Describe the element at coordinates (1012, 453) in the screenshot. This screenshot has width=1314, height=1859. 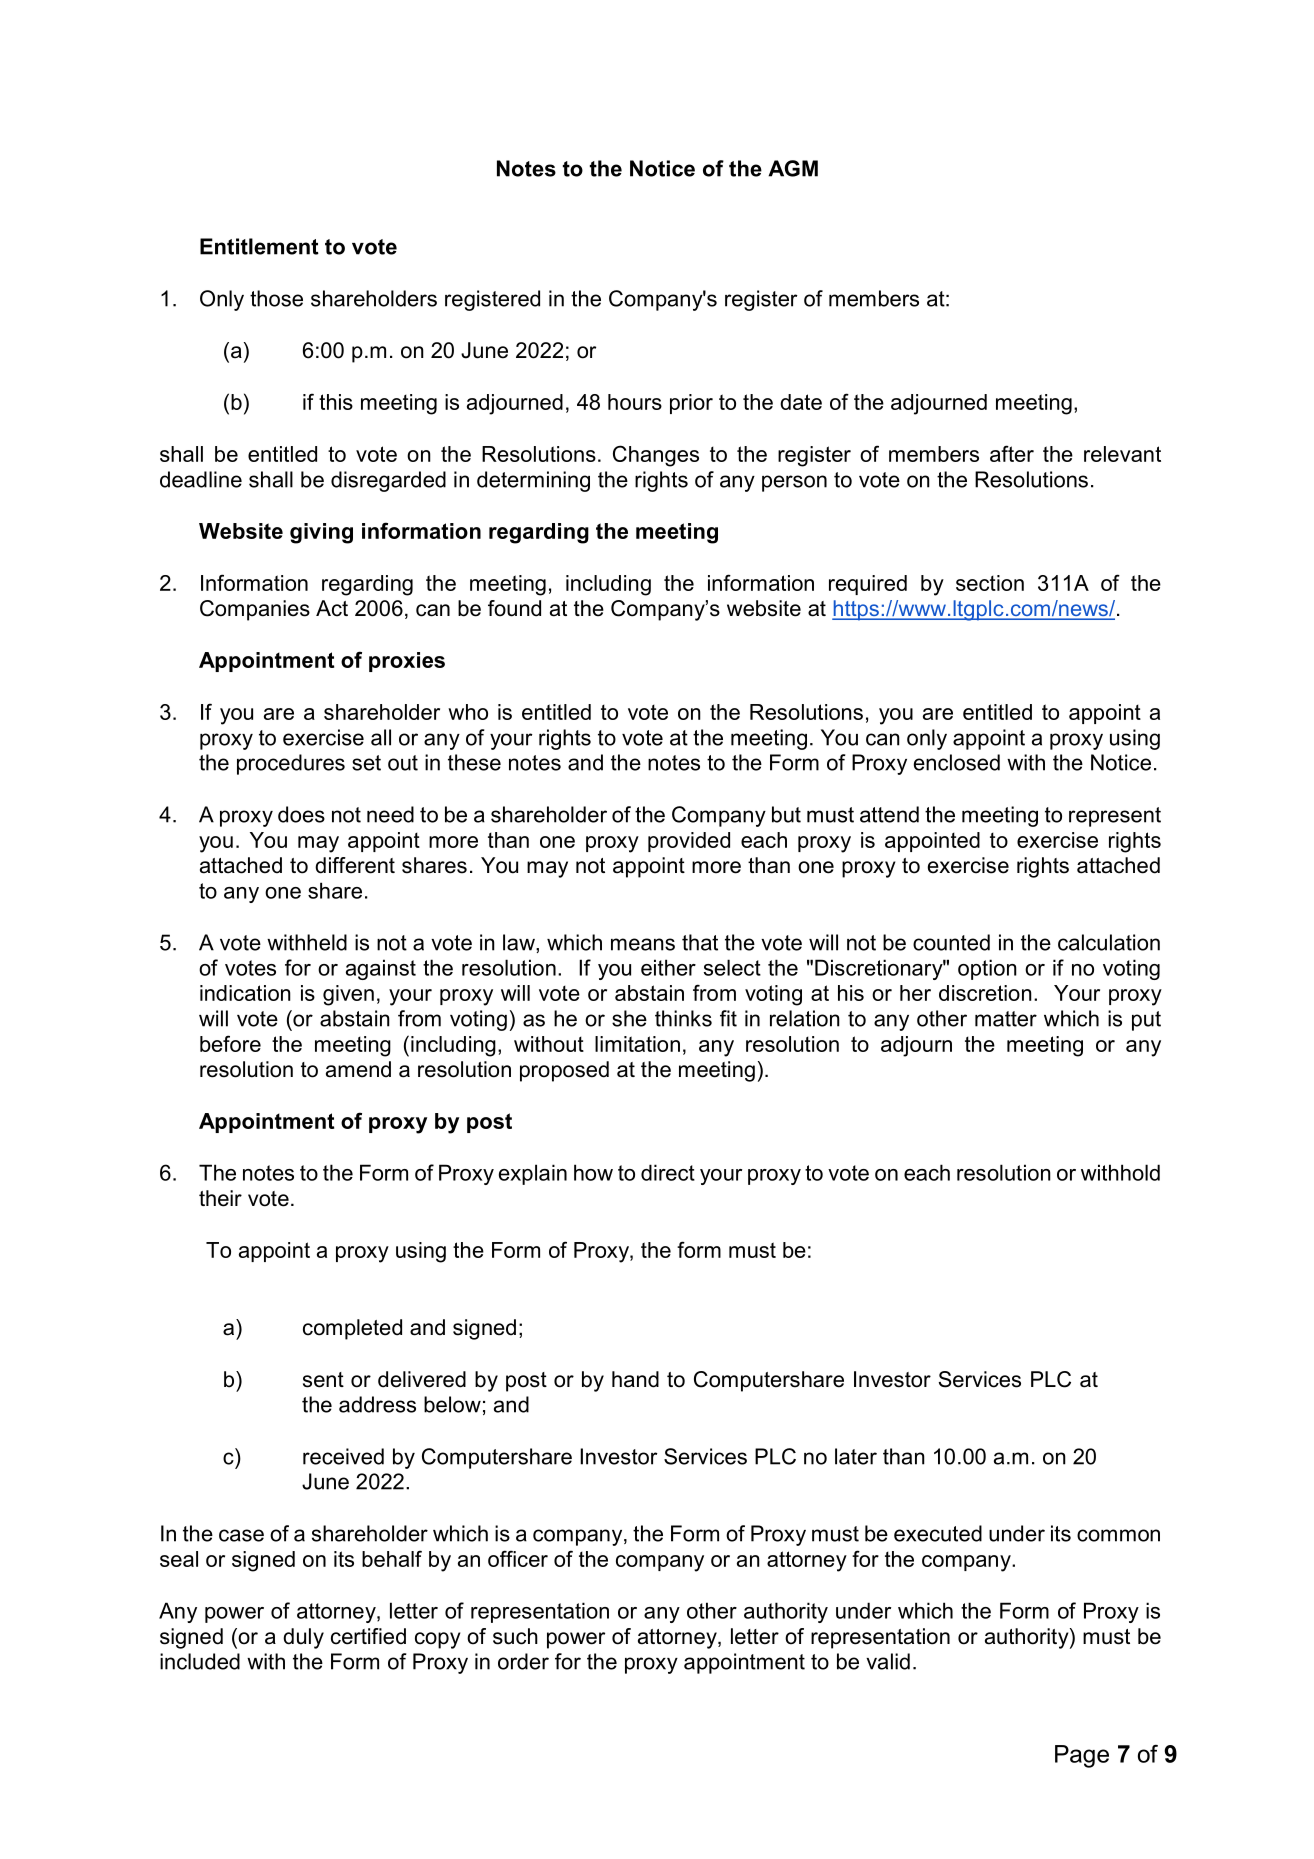
I see `after` at that location.
